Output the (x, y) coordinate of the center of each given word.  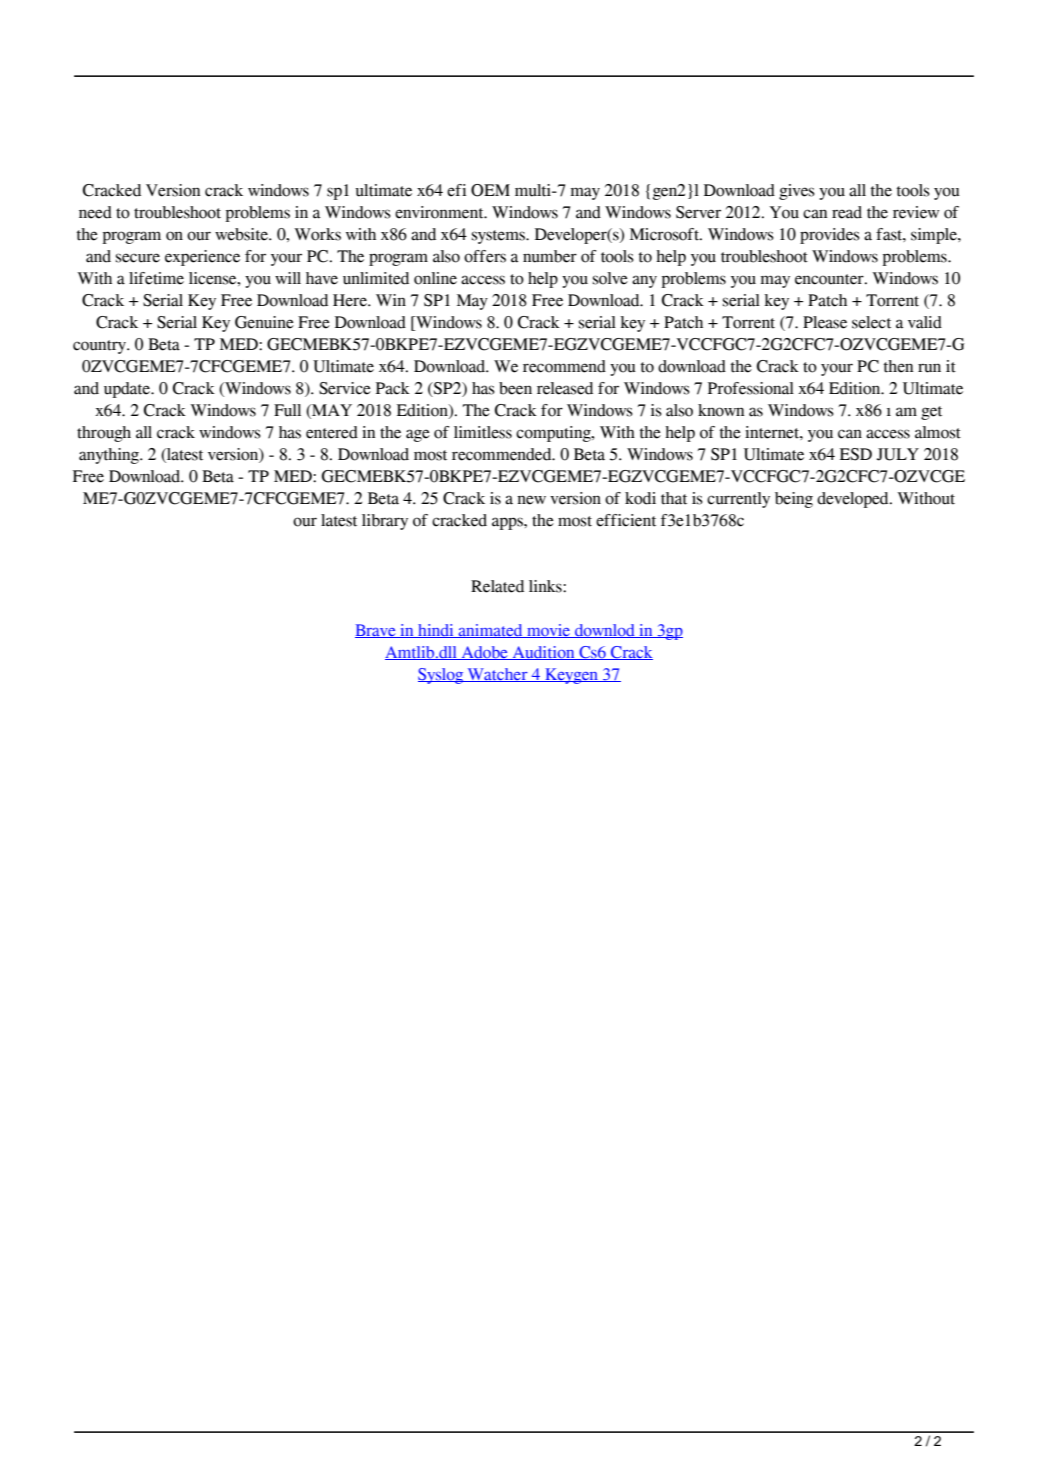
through (104, 434)
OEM (490, 190)
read (847, 212)
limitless (483, 432)
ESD (856, 454)
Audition (543, 653)
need (95, 212)
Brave (376, 631)
